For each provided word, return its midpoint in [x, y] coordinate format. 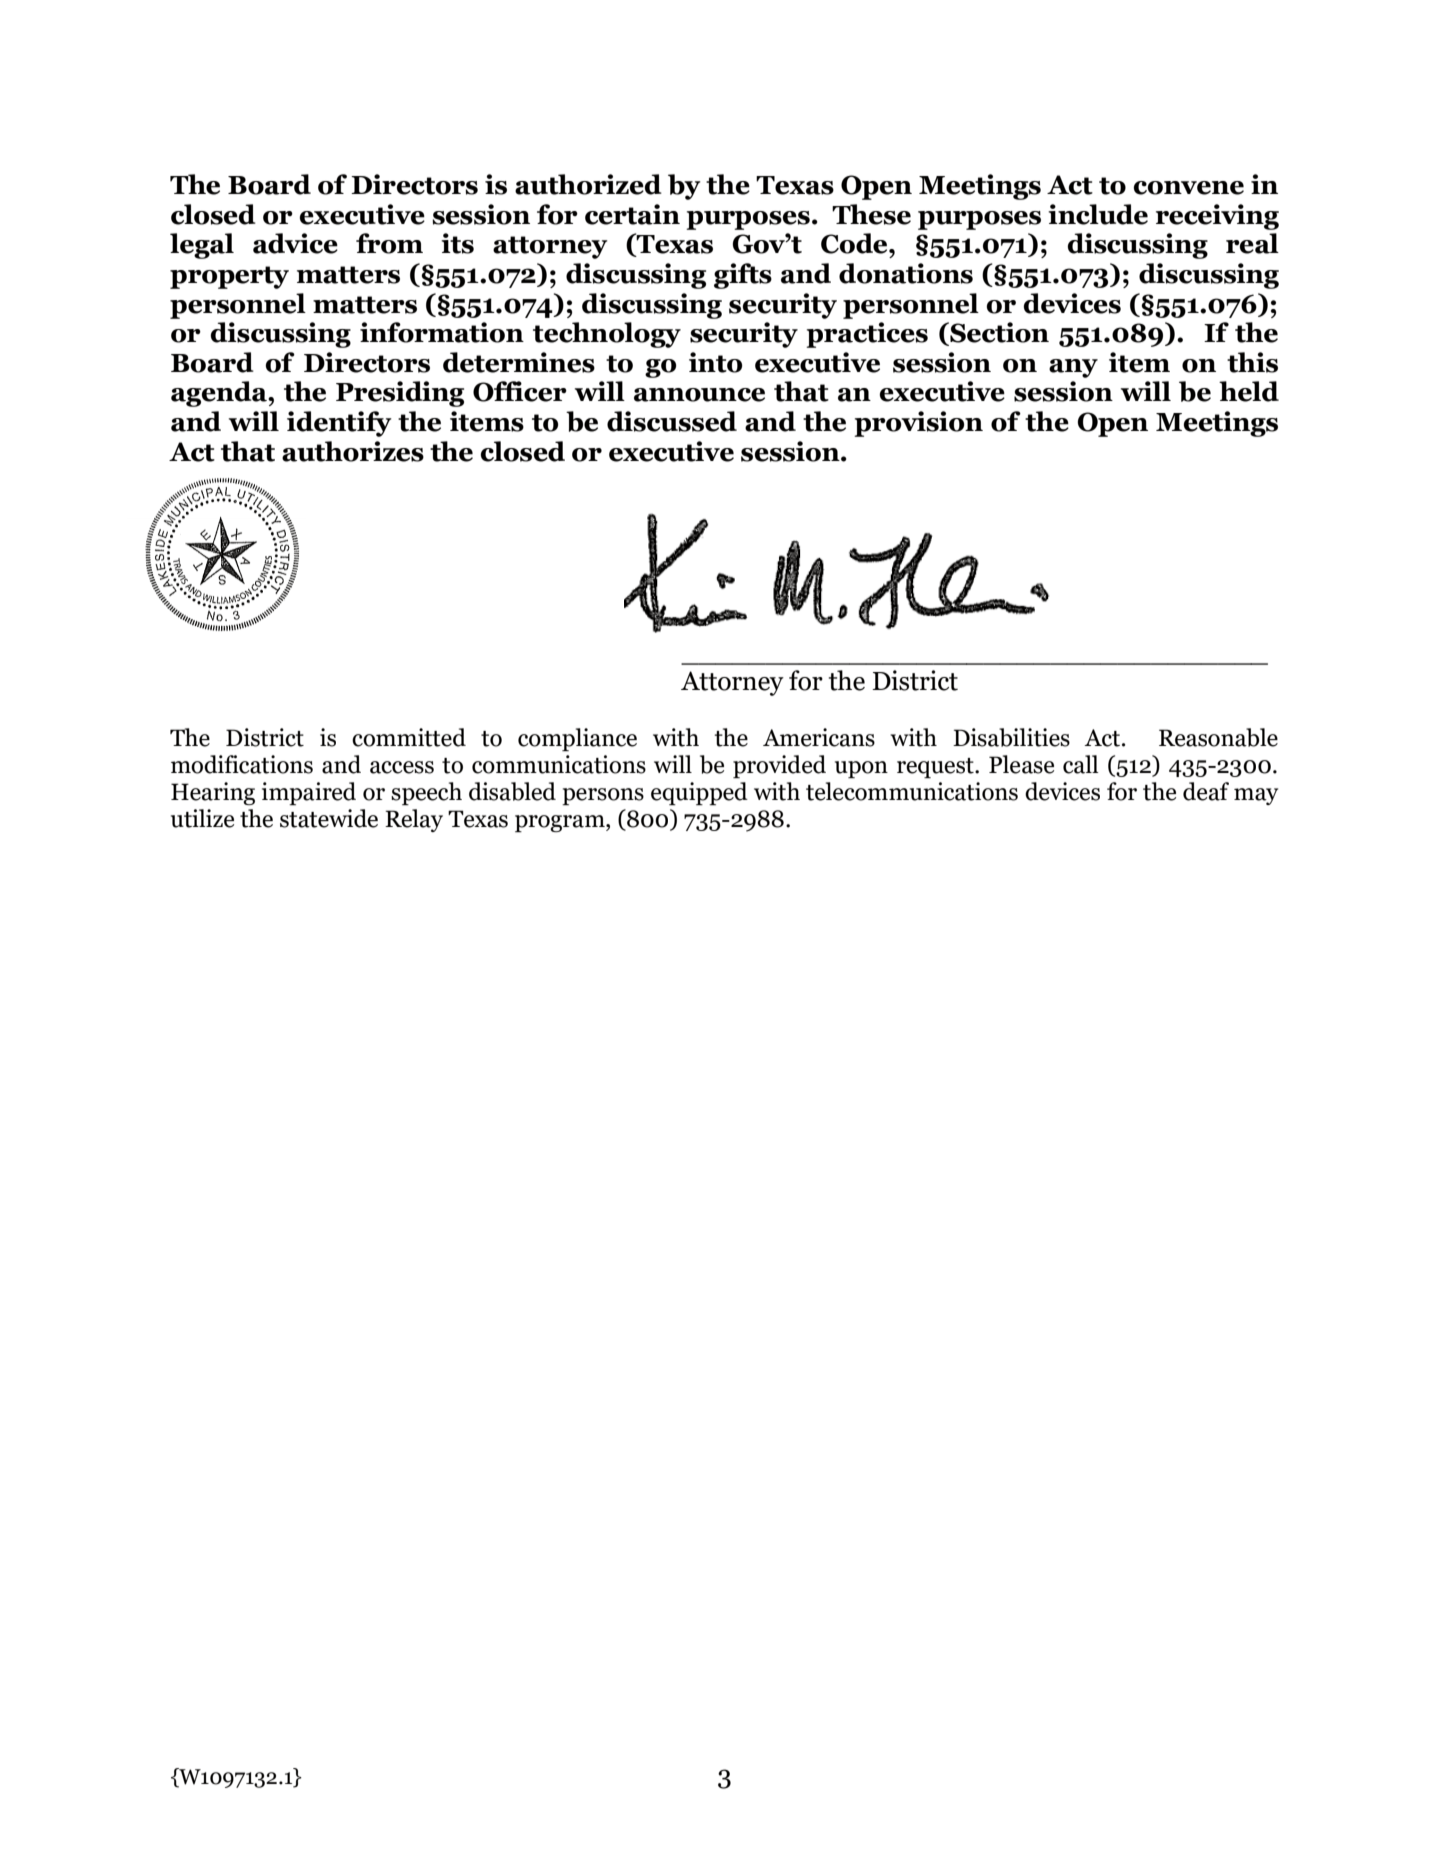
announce [699, 395]
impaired [309, 793]
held [1249, 391]
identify [339, 424]
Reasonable [1218, 737]
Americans [819, 737]
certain [632, 214]
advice [295, 243]
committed [409, 737]
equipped [699, 793]
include [1098, 214]
